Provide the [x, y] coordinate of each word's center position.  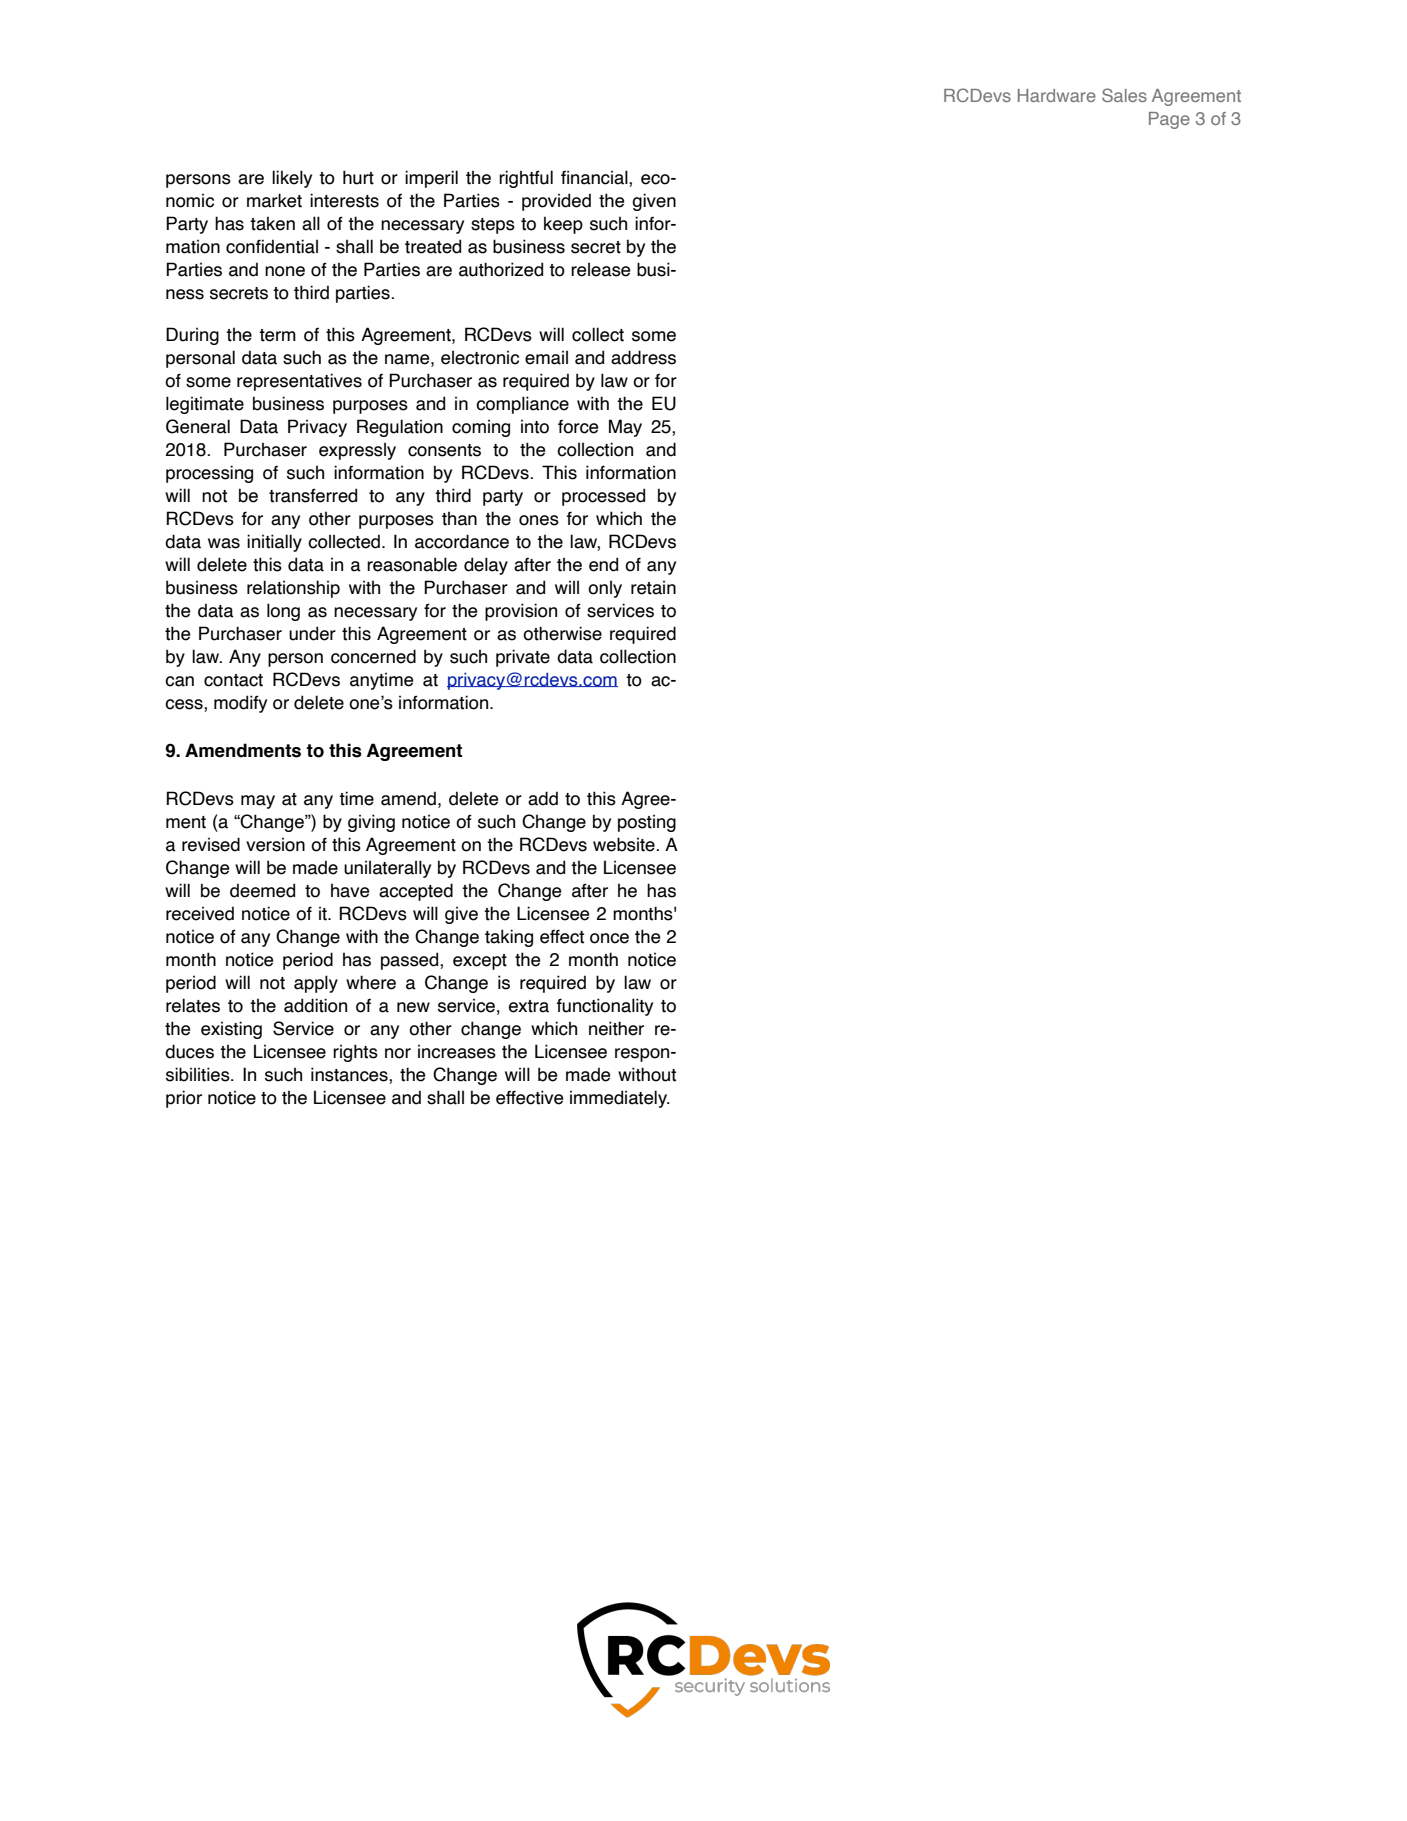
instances [350, 1075]
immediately [619, 1099]
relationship [293, 589]
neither [616, 1028]
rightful [526, 179]
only [605, 589]
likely [292, 179]
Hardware [1057, 95]
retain [653, 587]
